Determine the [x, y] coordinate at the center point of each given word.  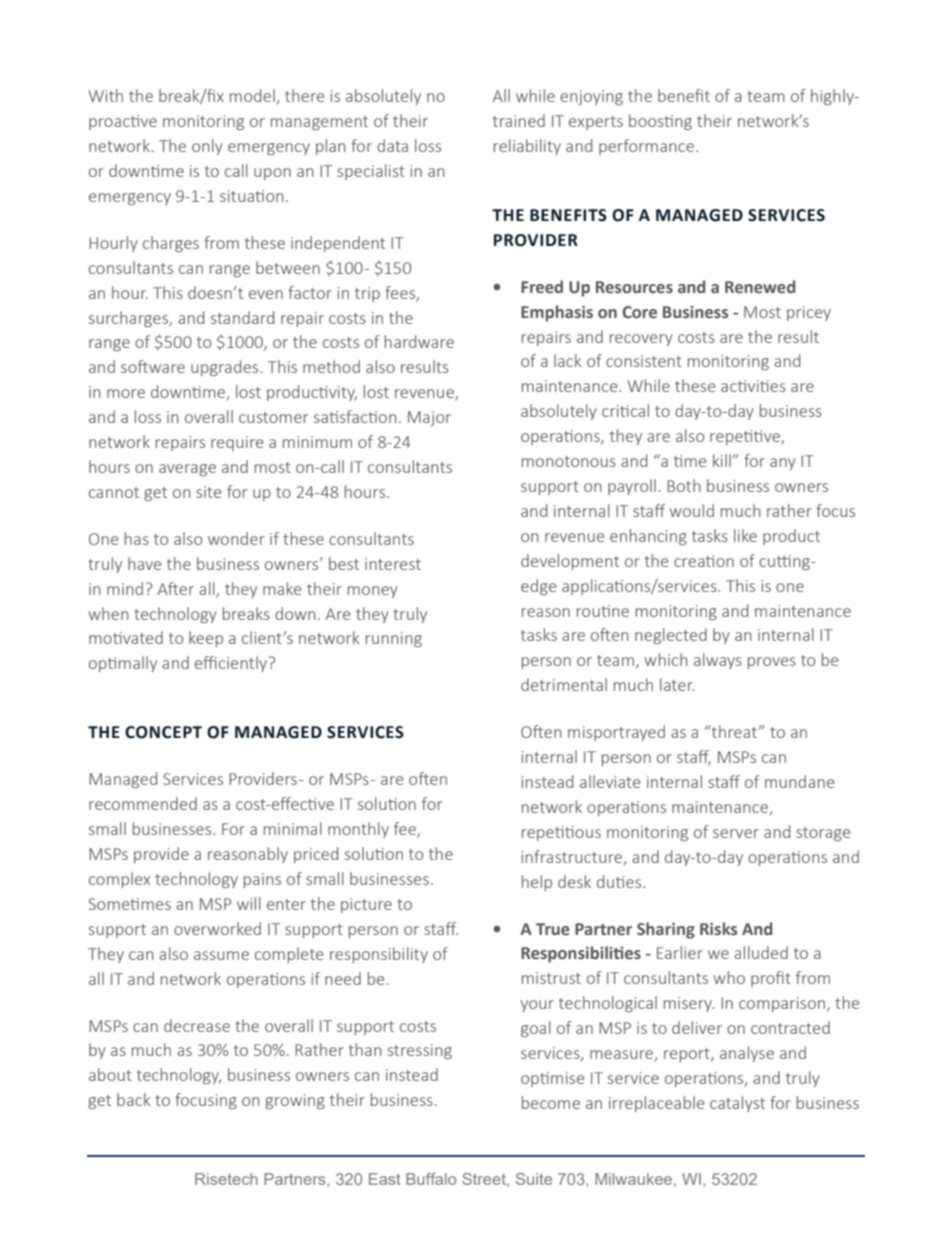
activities [753, 386]
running [394, 639]
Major [429, 418]
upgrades [226, 368]
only [207, 147]
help [537, 883]
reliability [527, 147]
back [134, 1099]
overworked [217, 928]
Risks [718, 929]
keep [206, 639]
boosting [660, 122]
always [718, 661]
